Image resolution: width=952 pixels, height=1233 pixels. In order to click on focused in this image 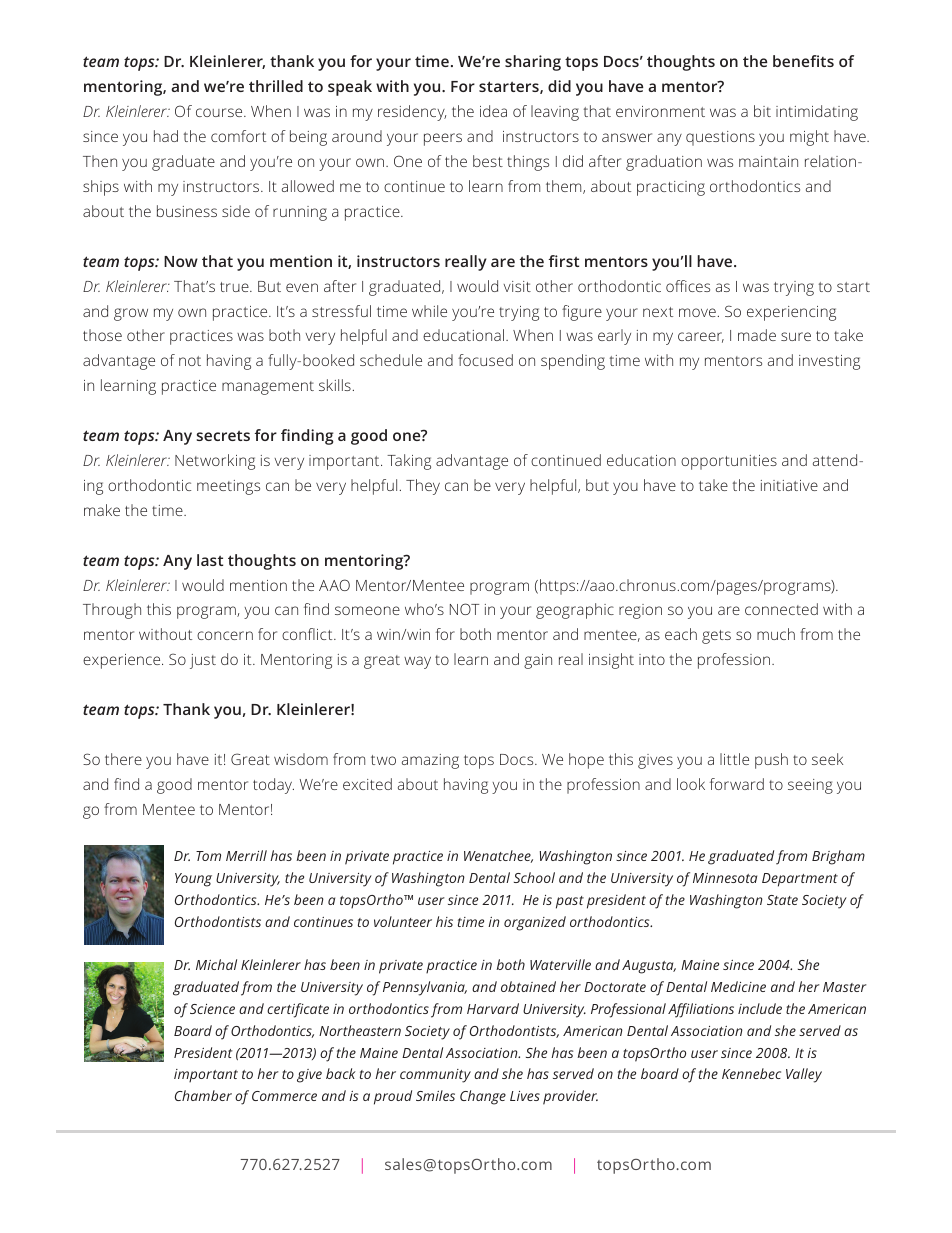, I will do `click(485, 360)`.
